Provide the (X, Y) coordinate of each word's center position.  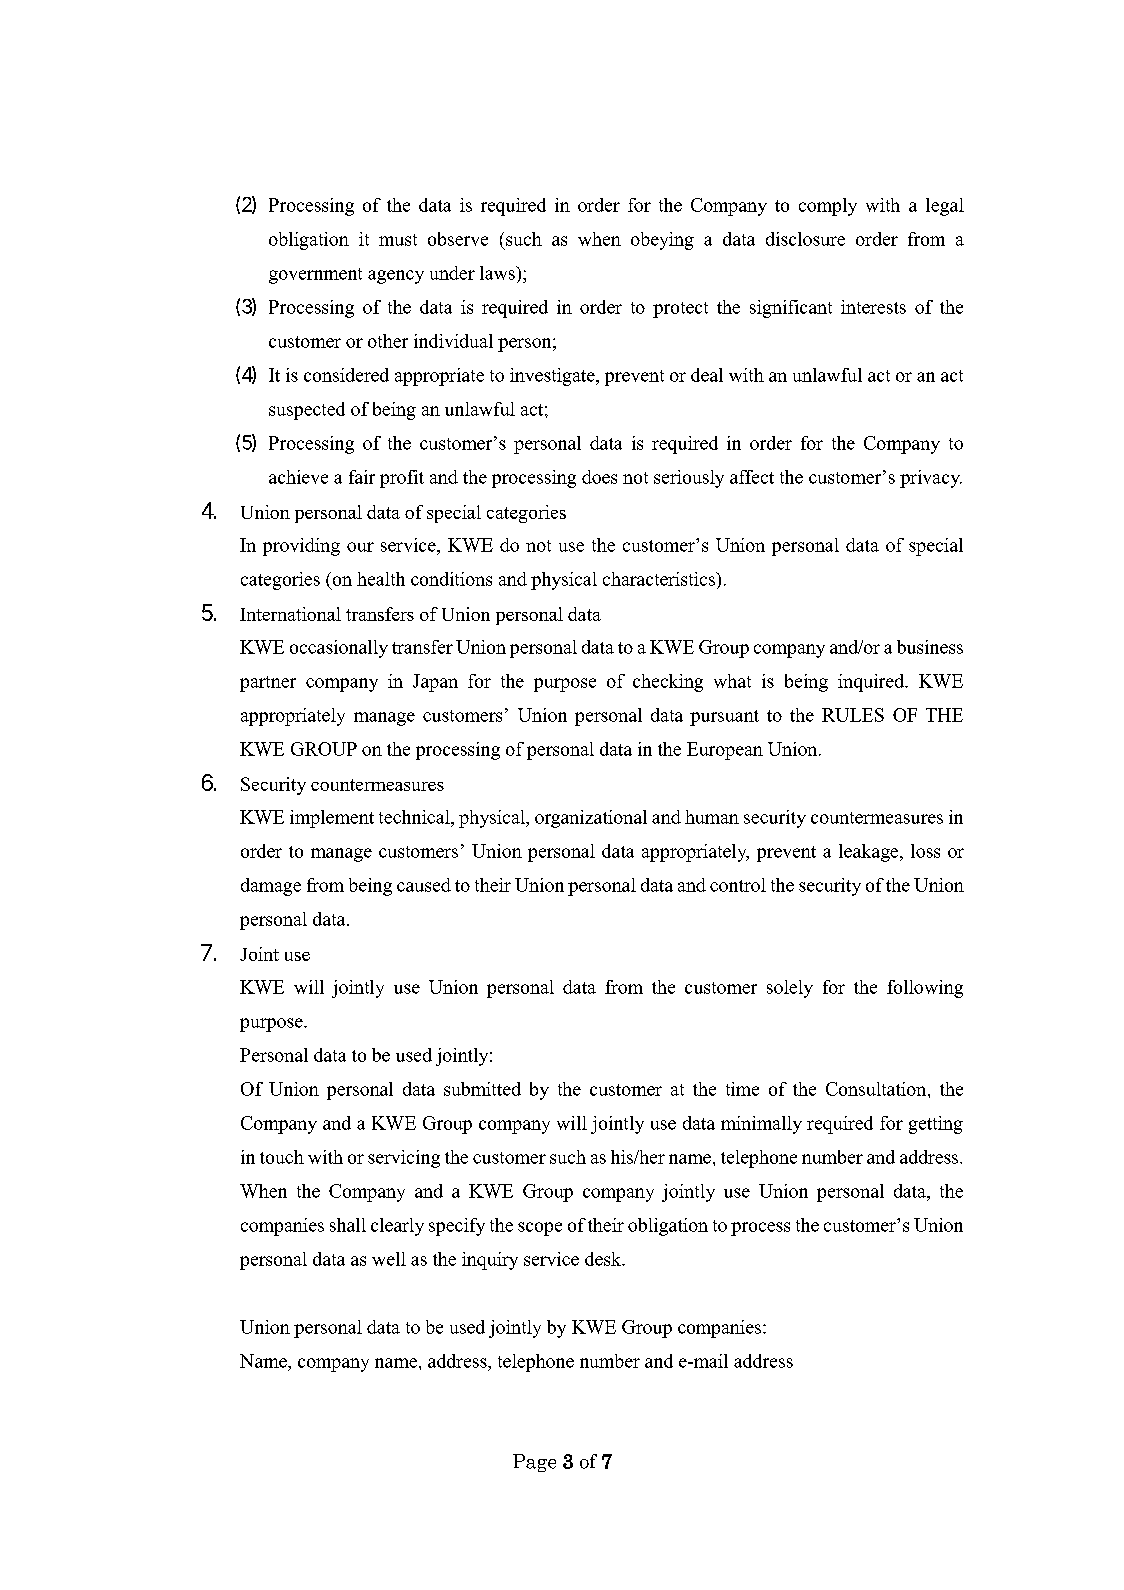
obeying (662, 241)
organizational (591, 819)
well (389, 1259)
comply (828, 207)
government (315, 276)
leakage (870, 853)
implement (332, 819)
